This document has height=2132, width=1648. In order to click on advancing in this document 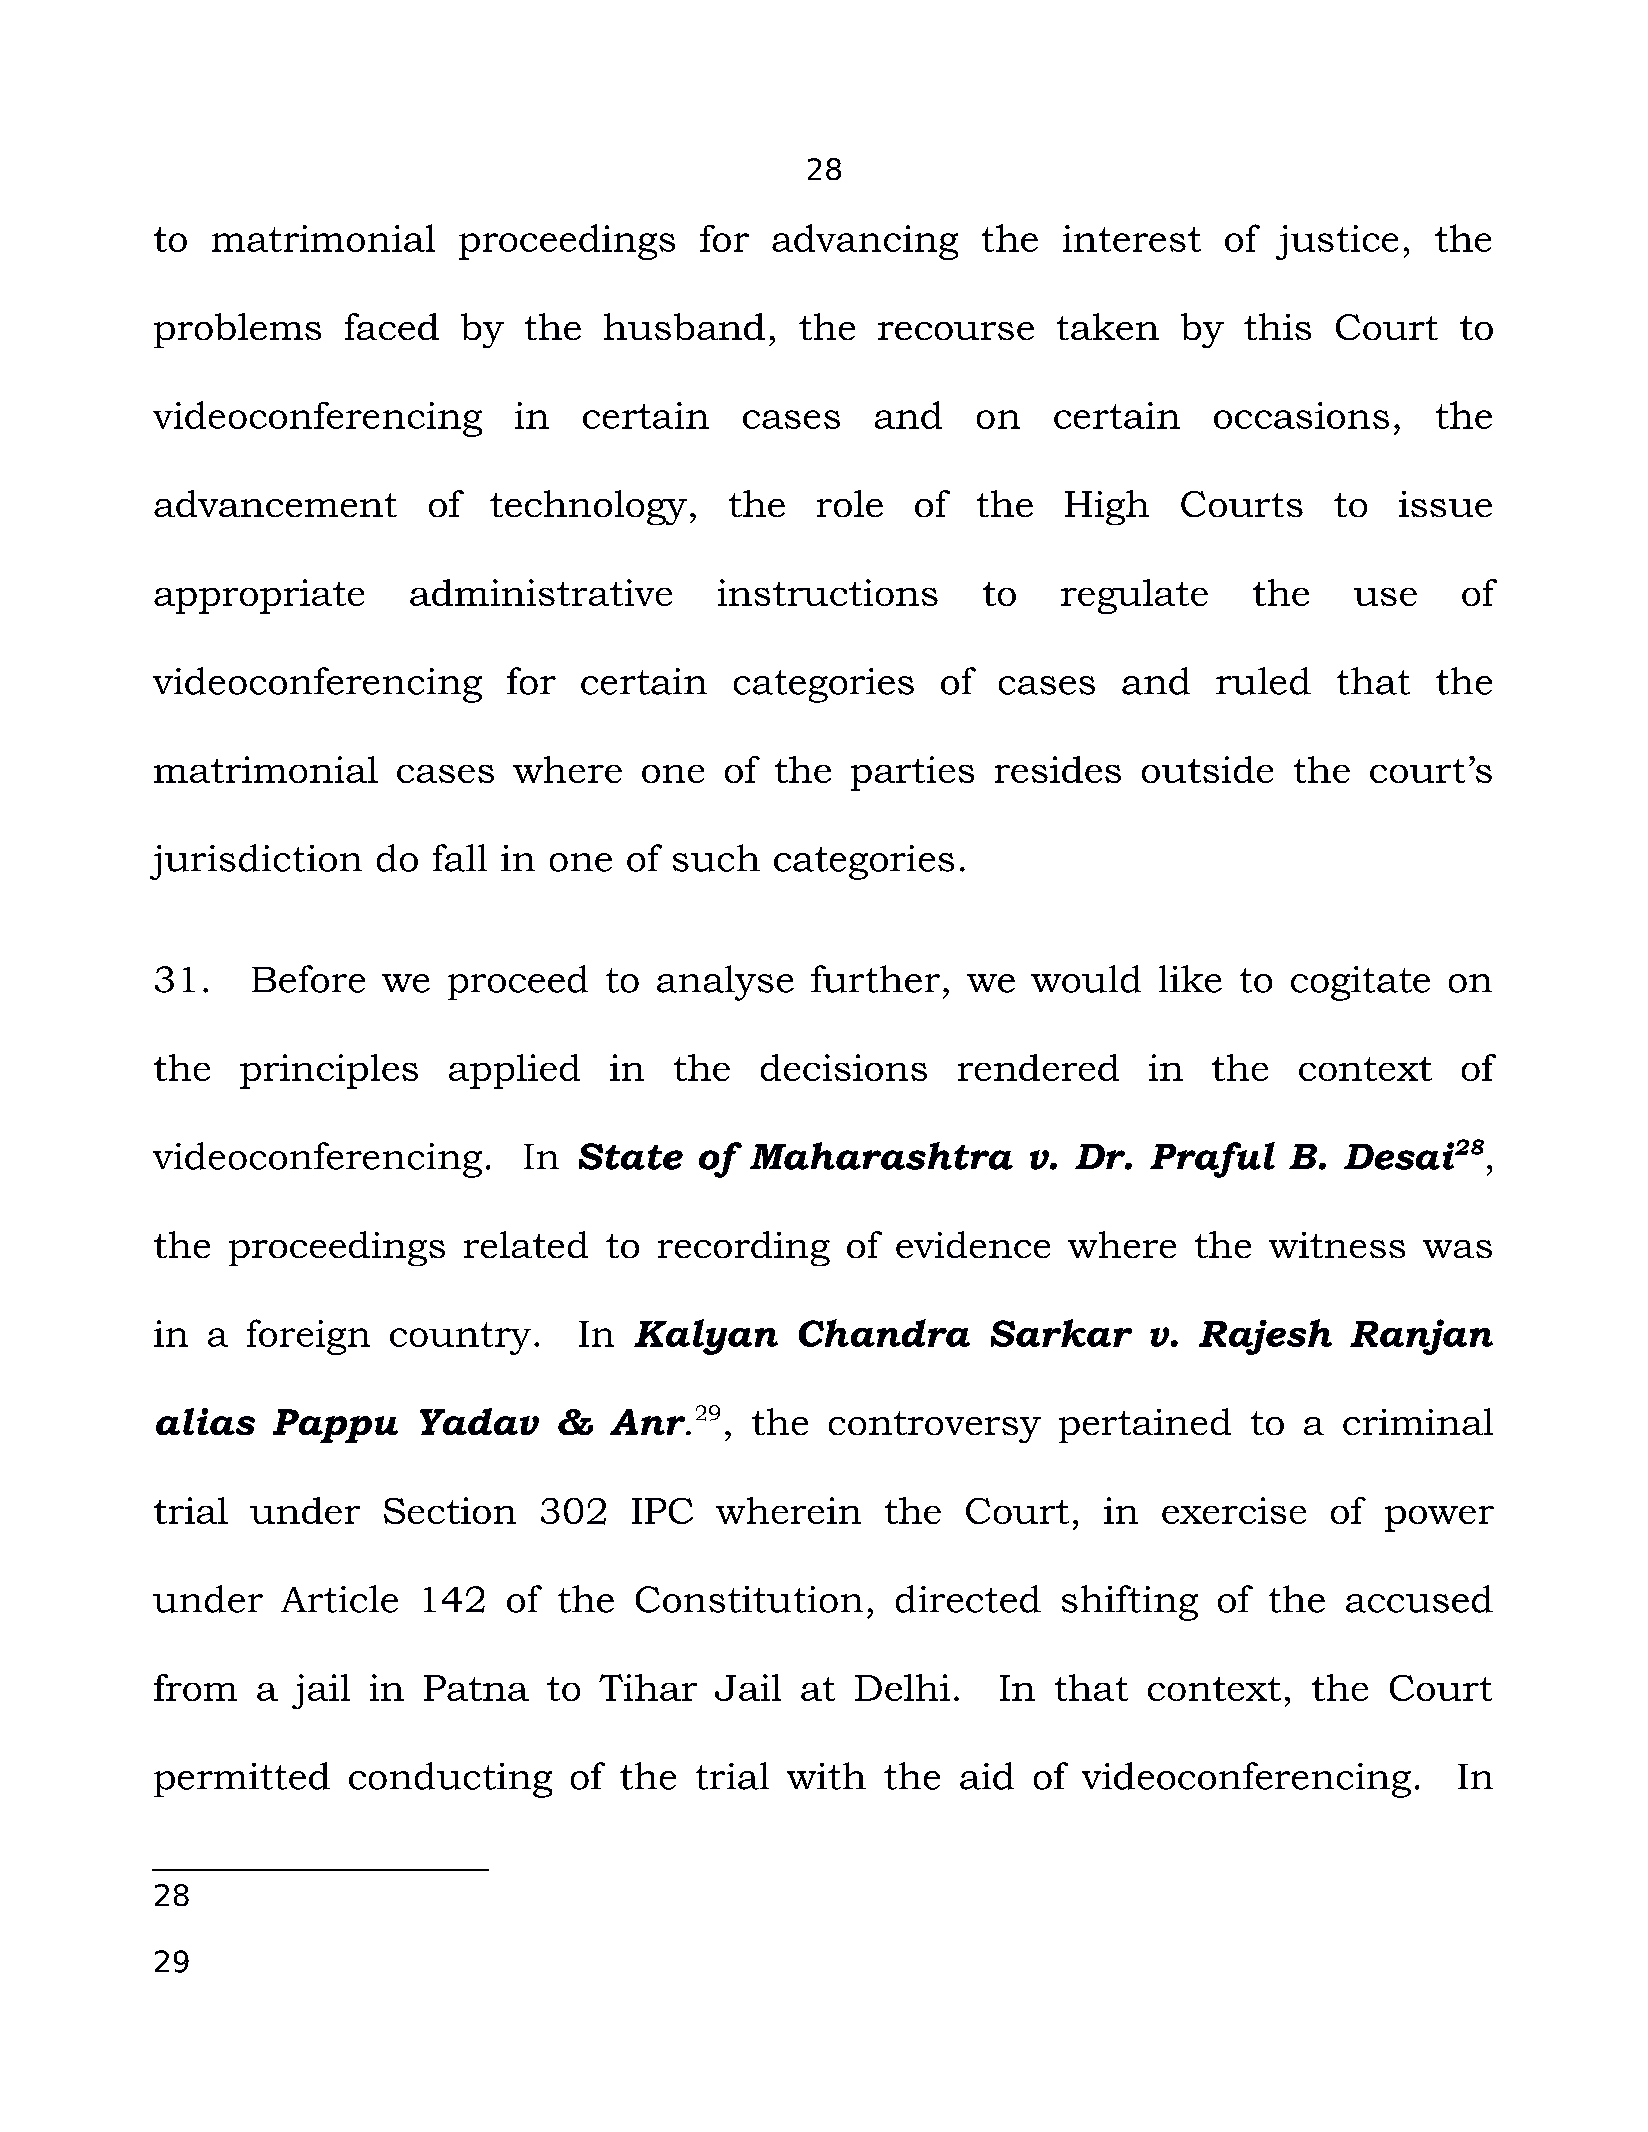, I will do `click(865, 242)`.
